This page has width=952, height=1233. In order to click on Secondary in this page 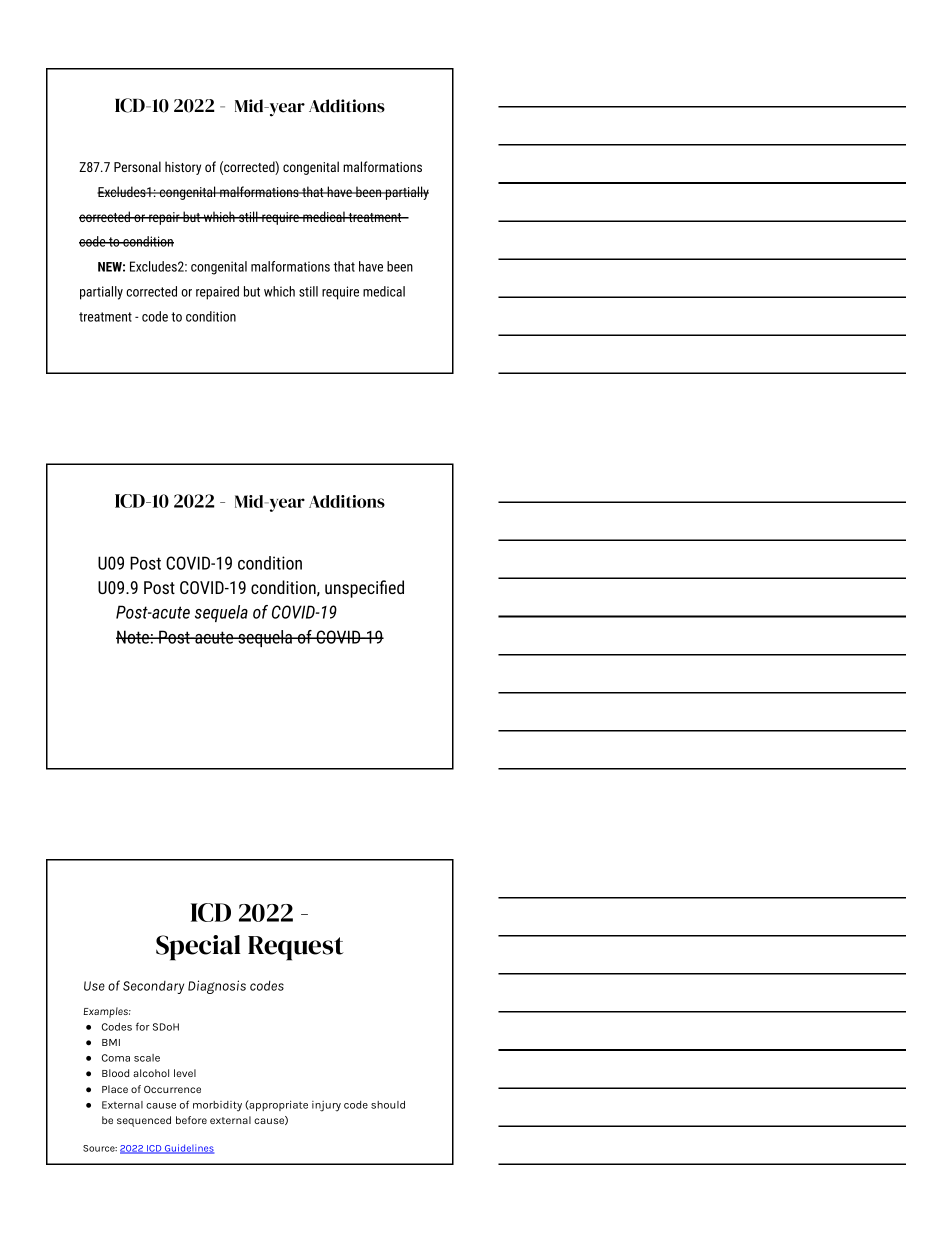, I will do `click(153, 987)`.
